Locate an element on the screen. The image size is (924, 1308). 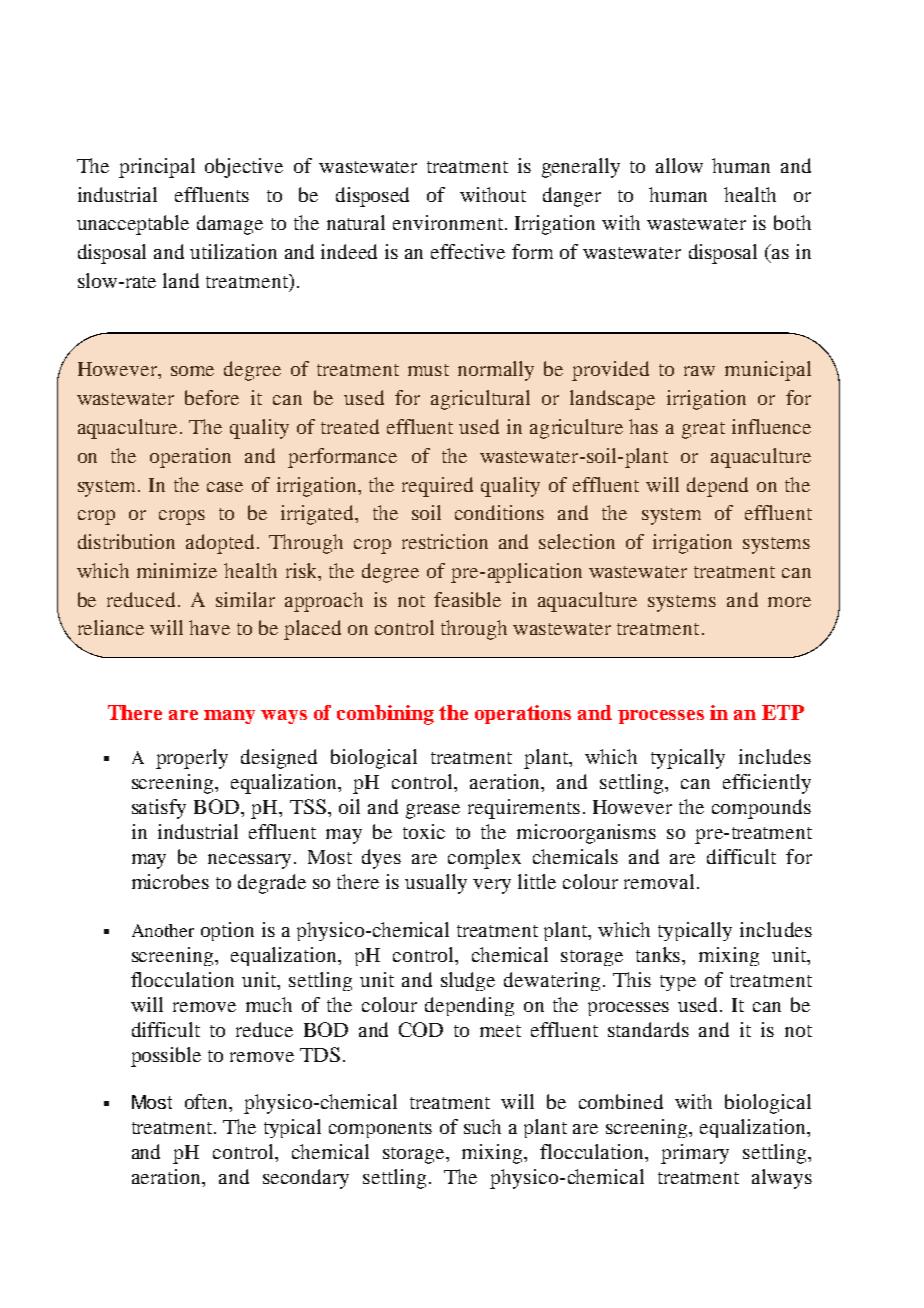
principal is located at coordinates (157, 168).
